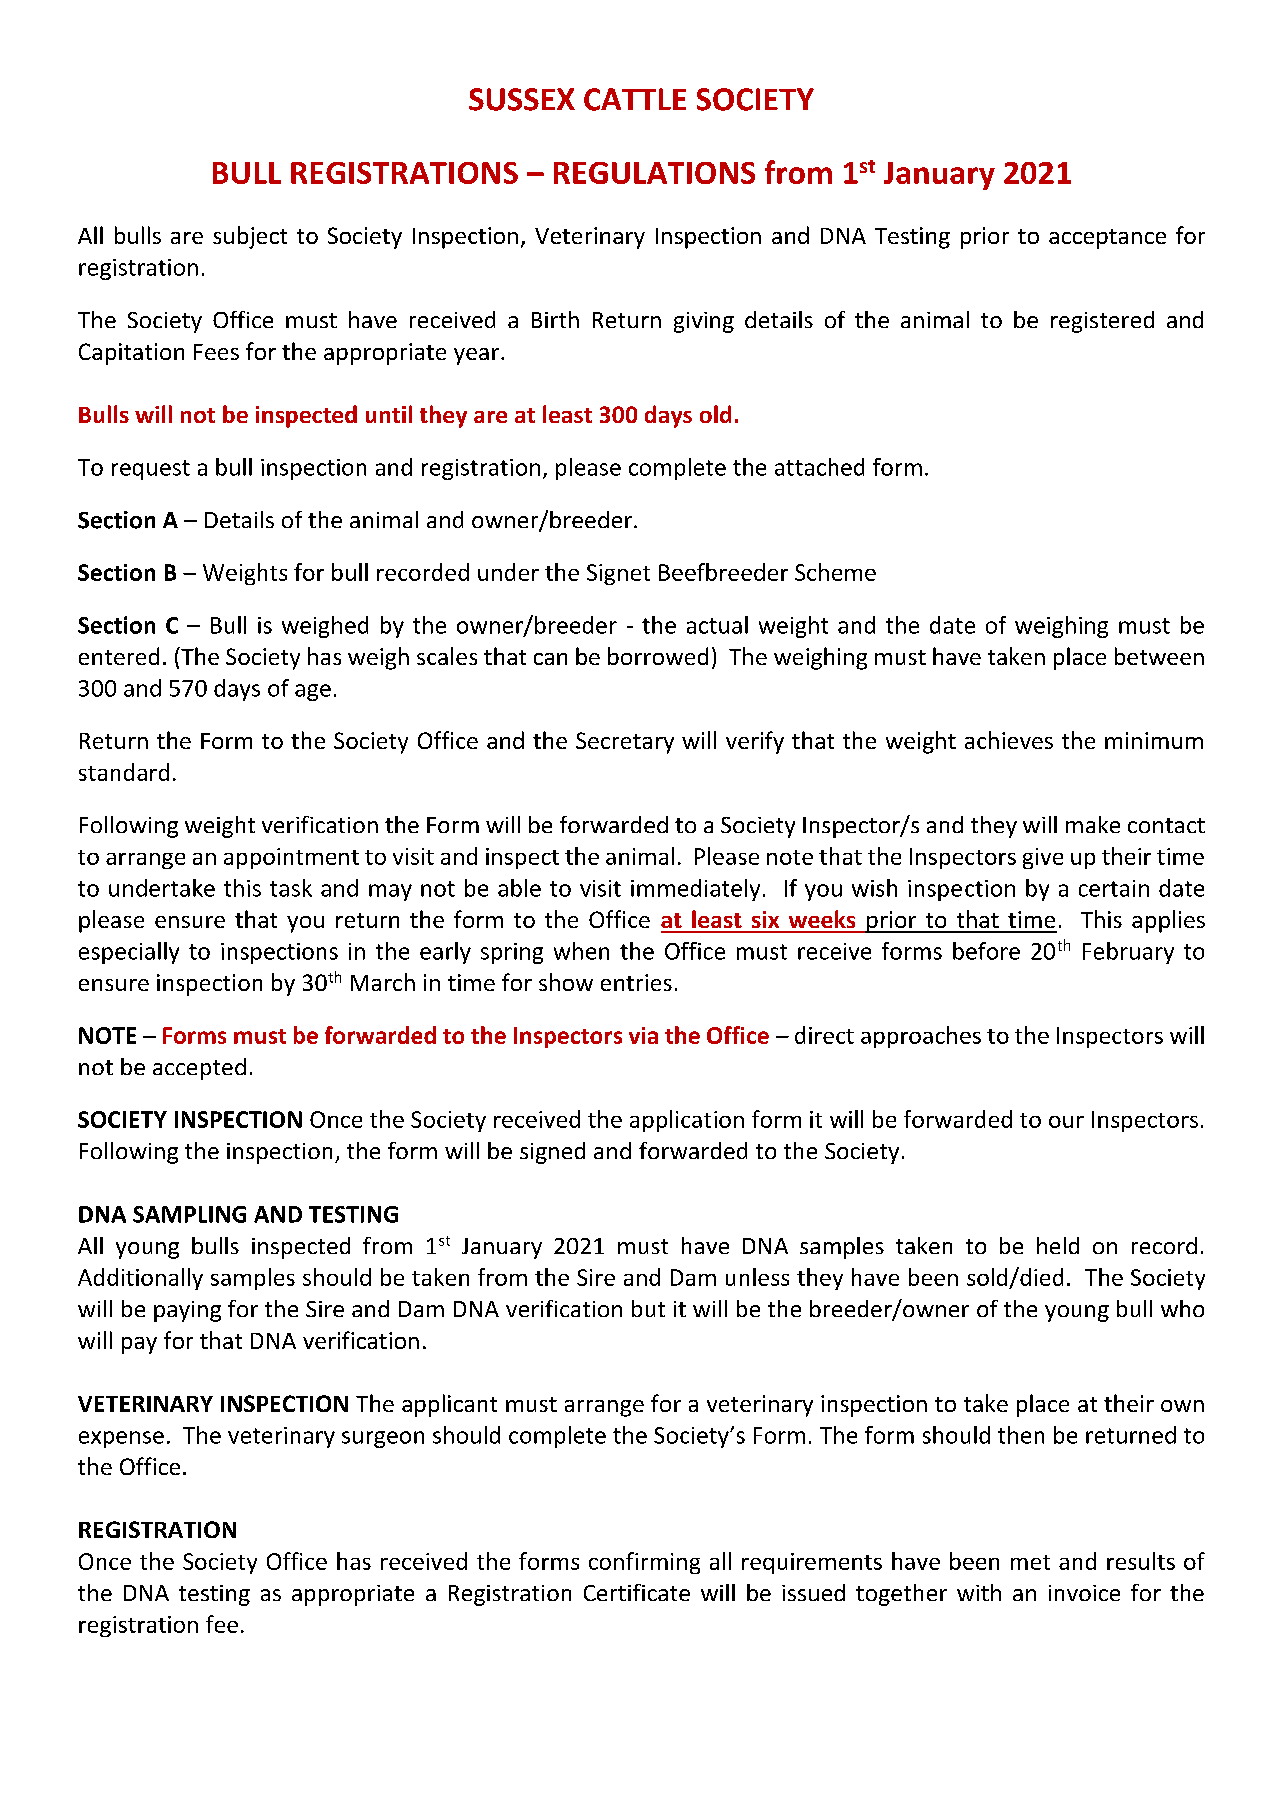 The image size is (1283, 1814). What do you see at coordinates (1107, 239) in the image?
I see `acceptance` at bounding box center [1107, 239].
